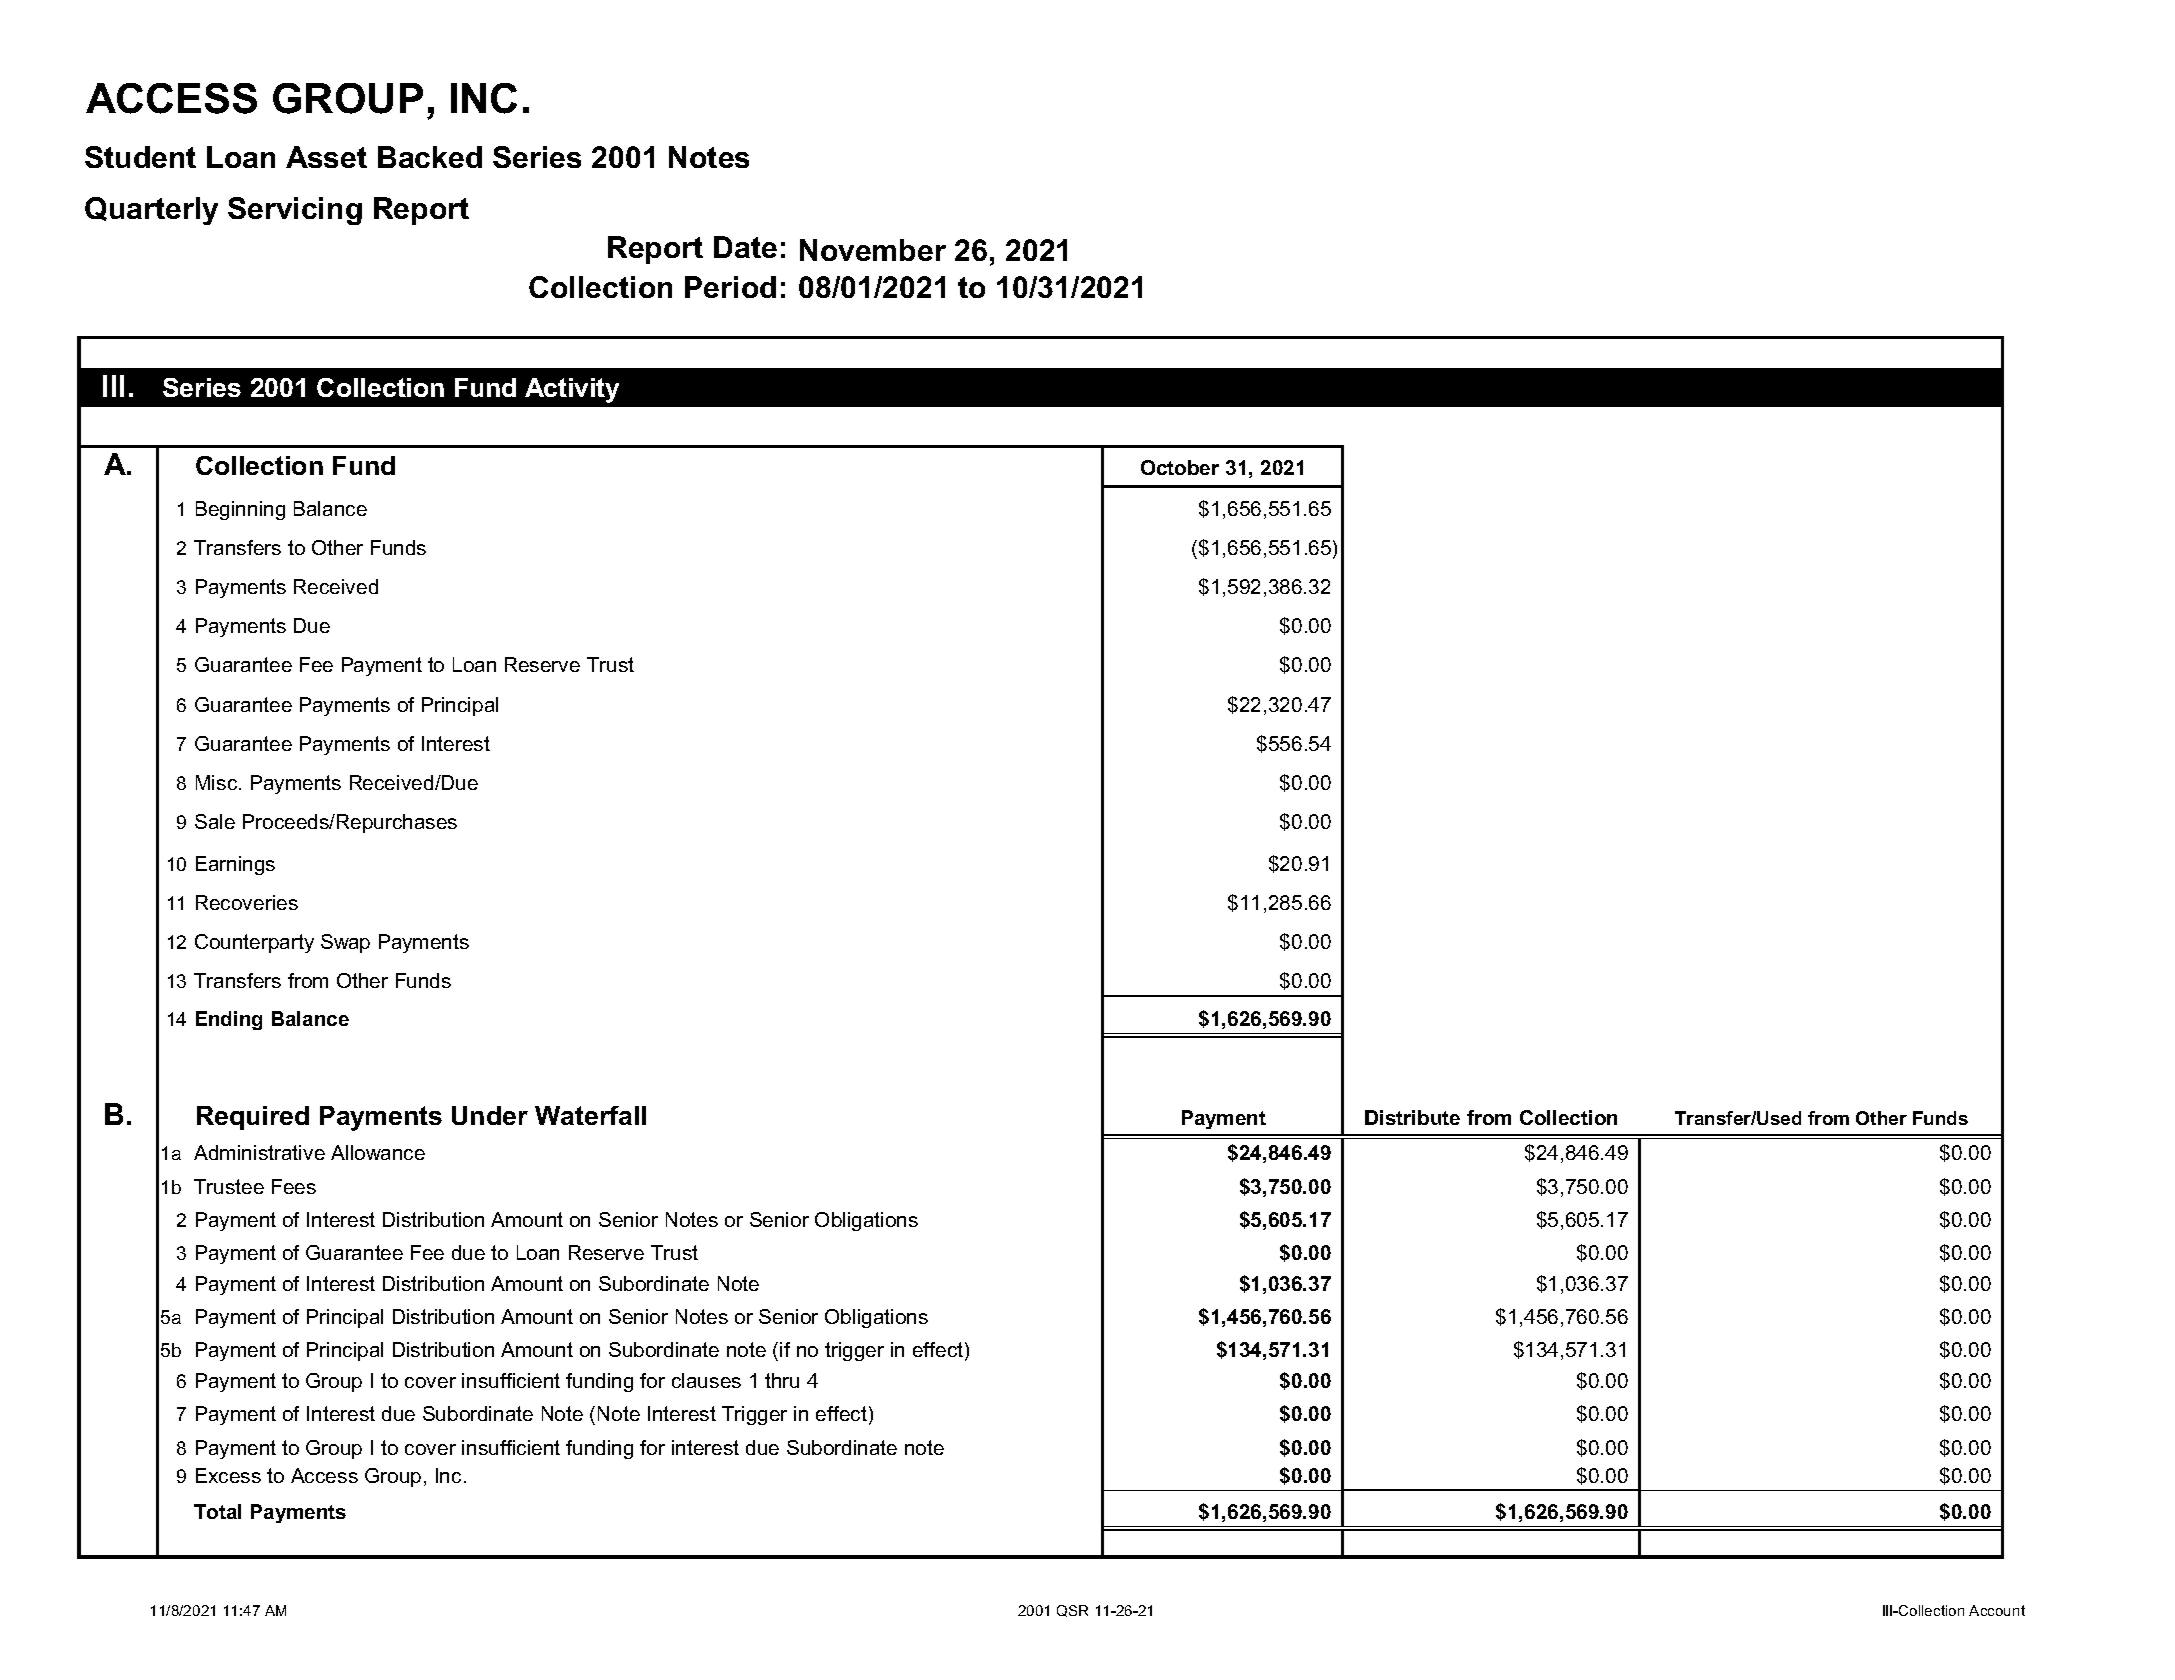  I want to click on Total, so click(217, 1511).
